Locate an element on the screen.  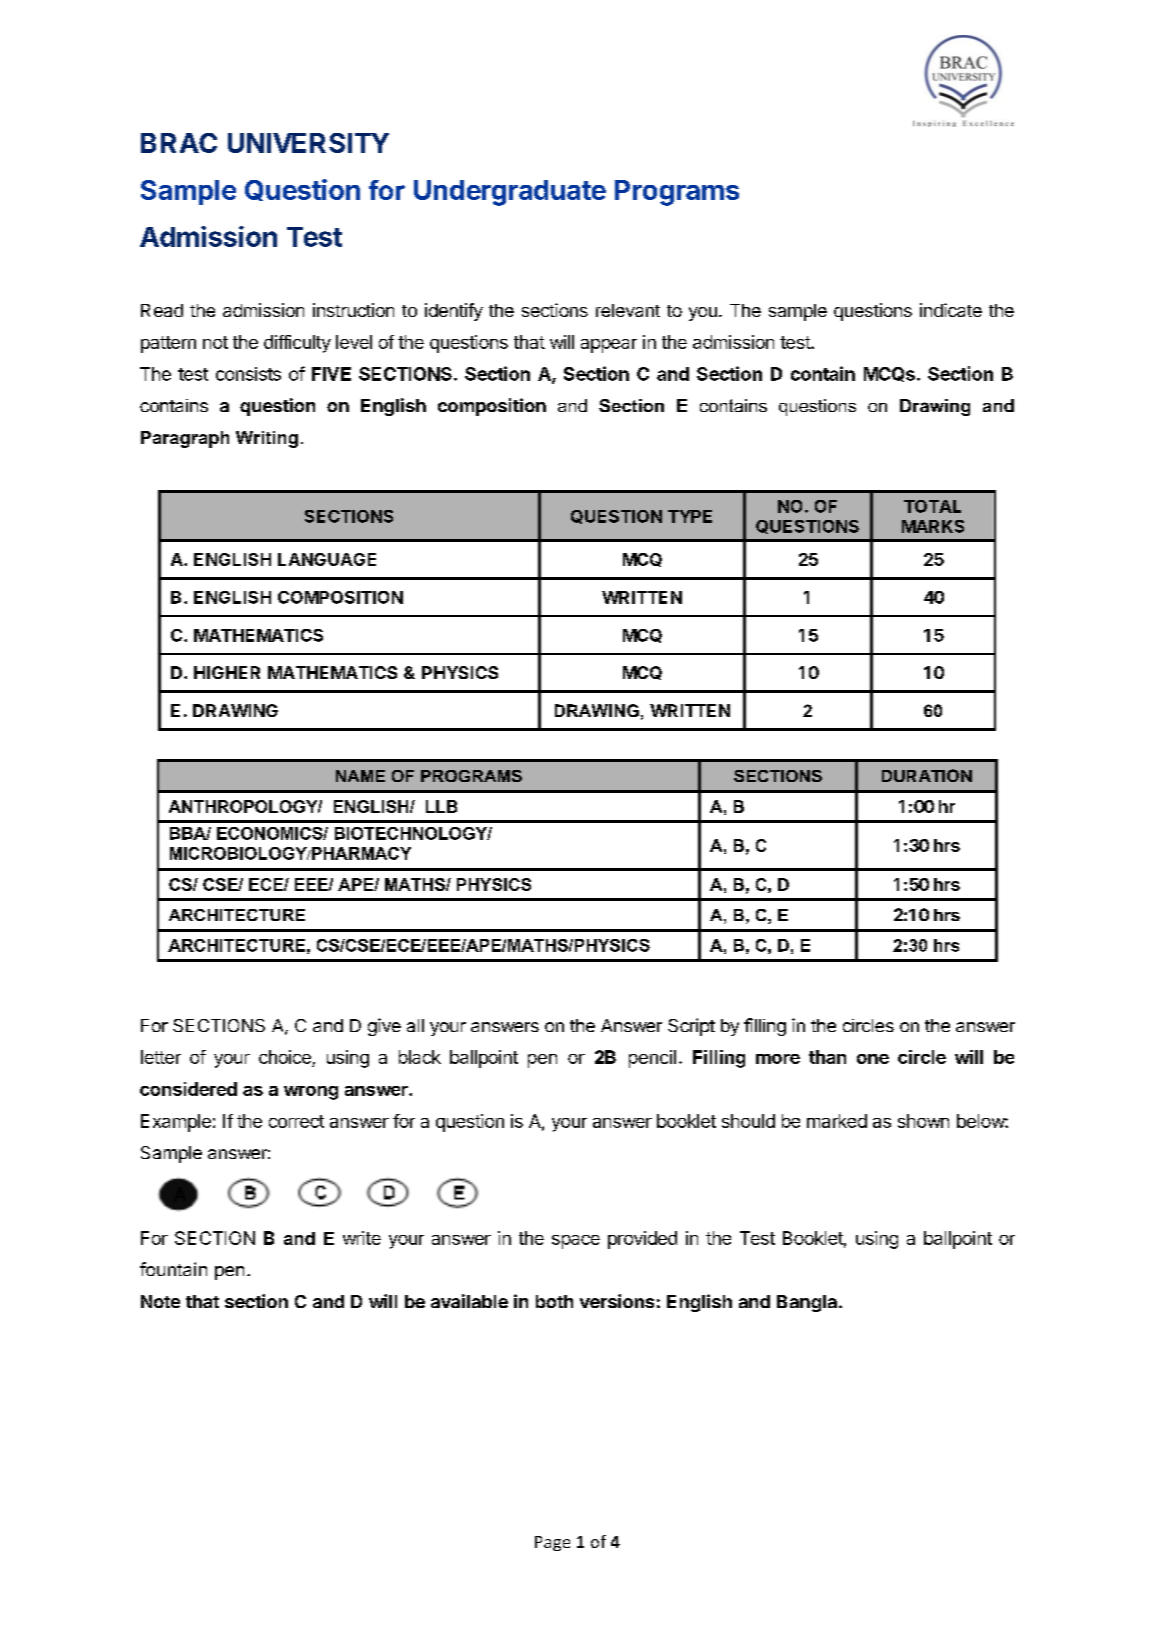
indicate is located at coordinates (951, 310).
